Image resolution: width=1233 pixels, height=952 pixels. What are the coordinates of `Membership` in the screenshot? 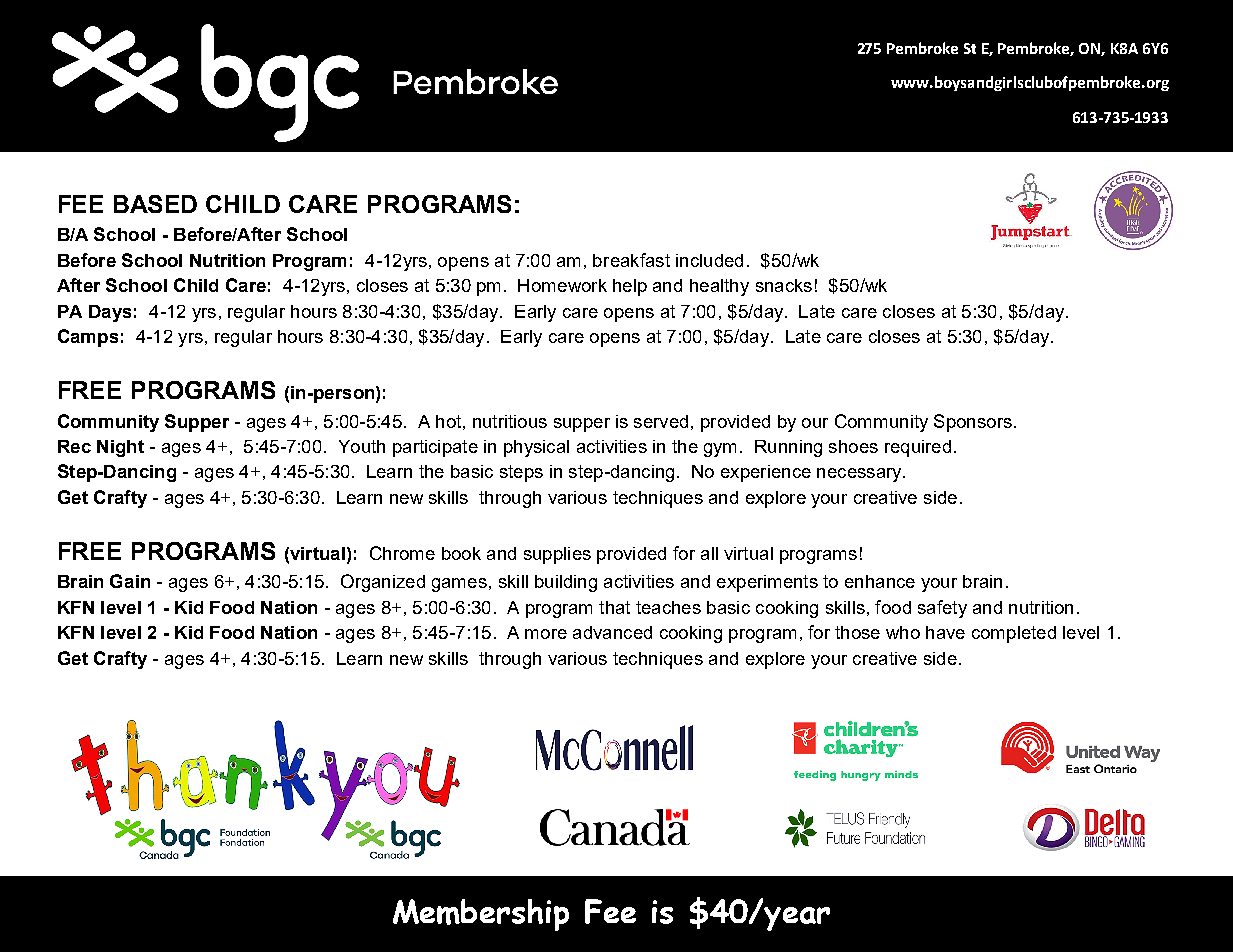 It's located at (481, 915).
